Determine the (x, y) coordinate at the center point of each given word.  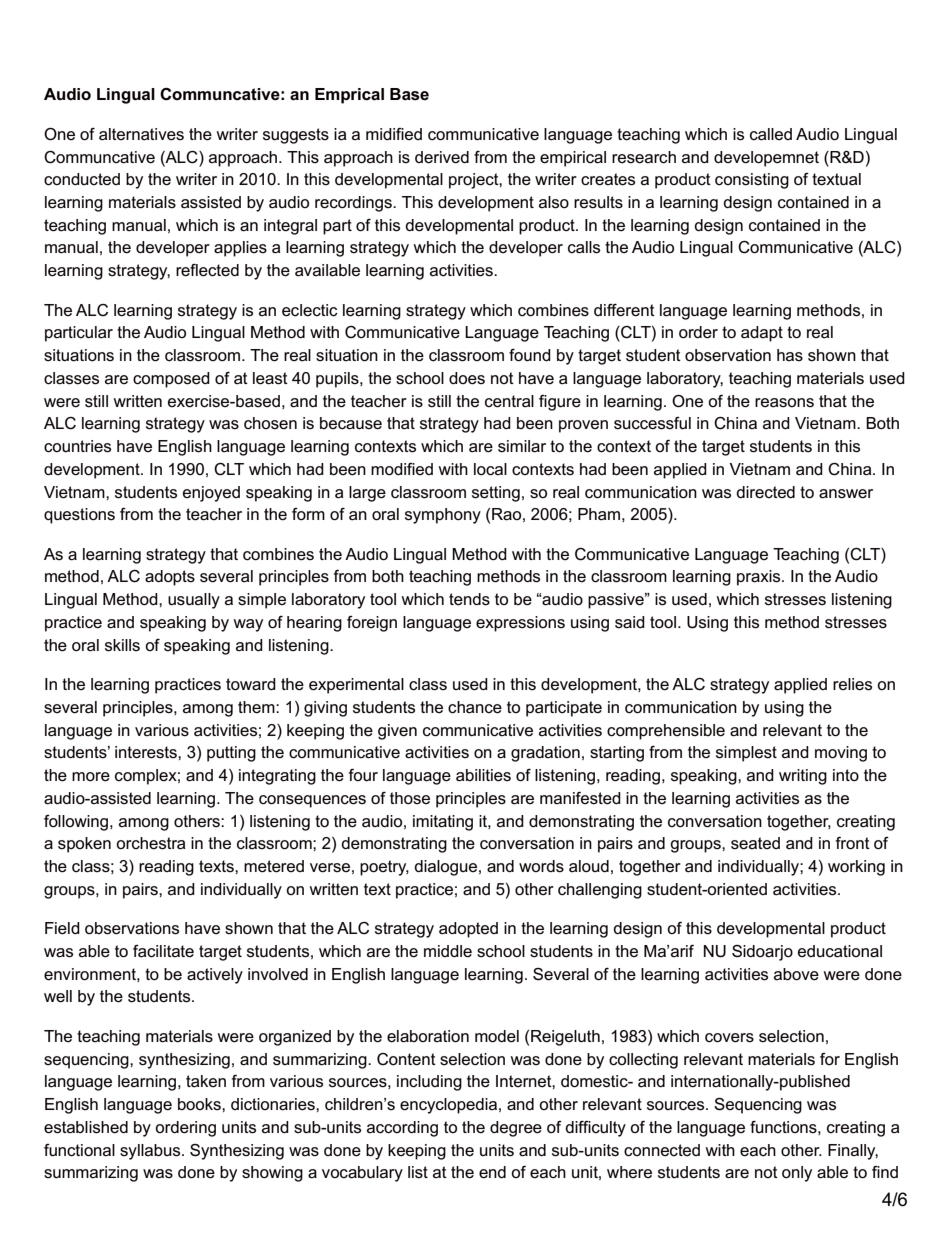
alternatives (141, 134)
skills (122, 645)
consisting (752, 181)
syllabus (151, 1152)
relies (852, 684)
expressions (520, 624)
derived (442, 157)
